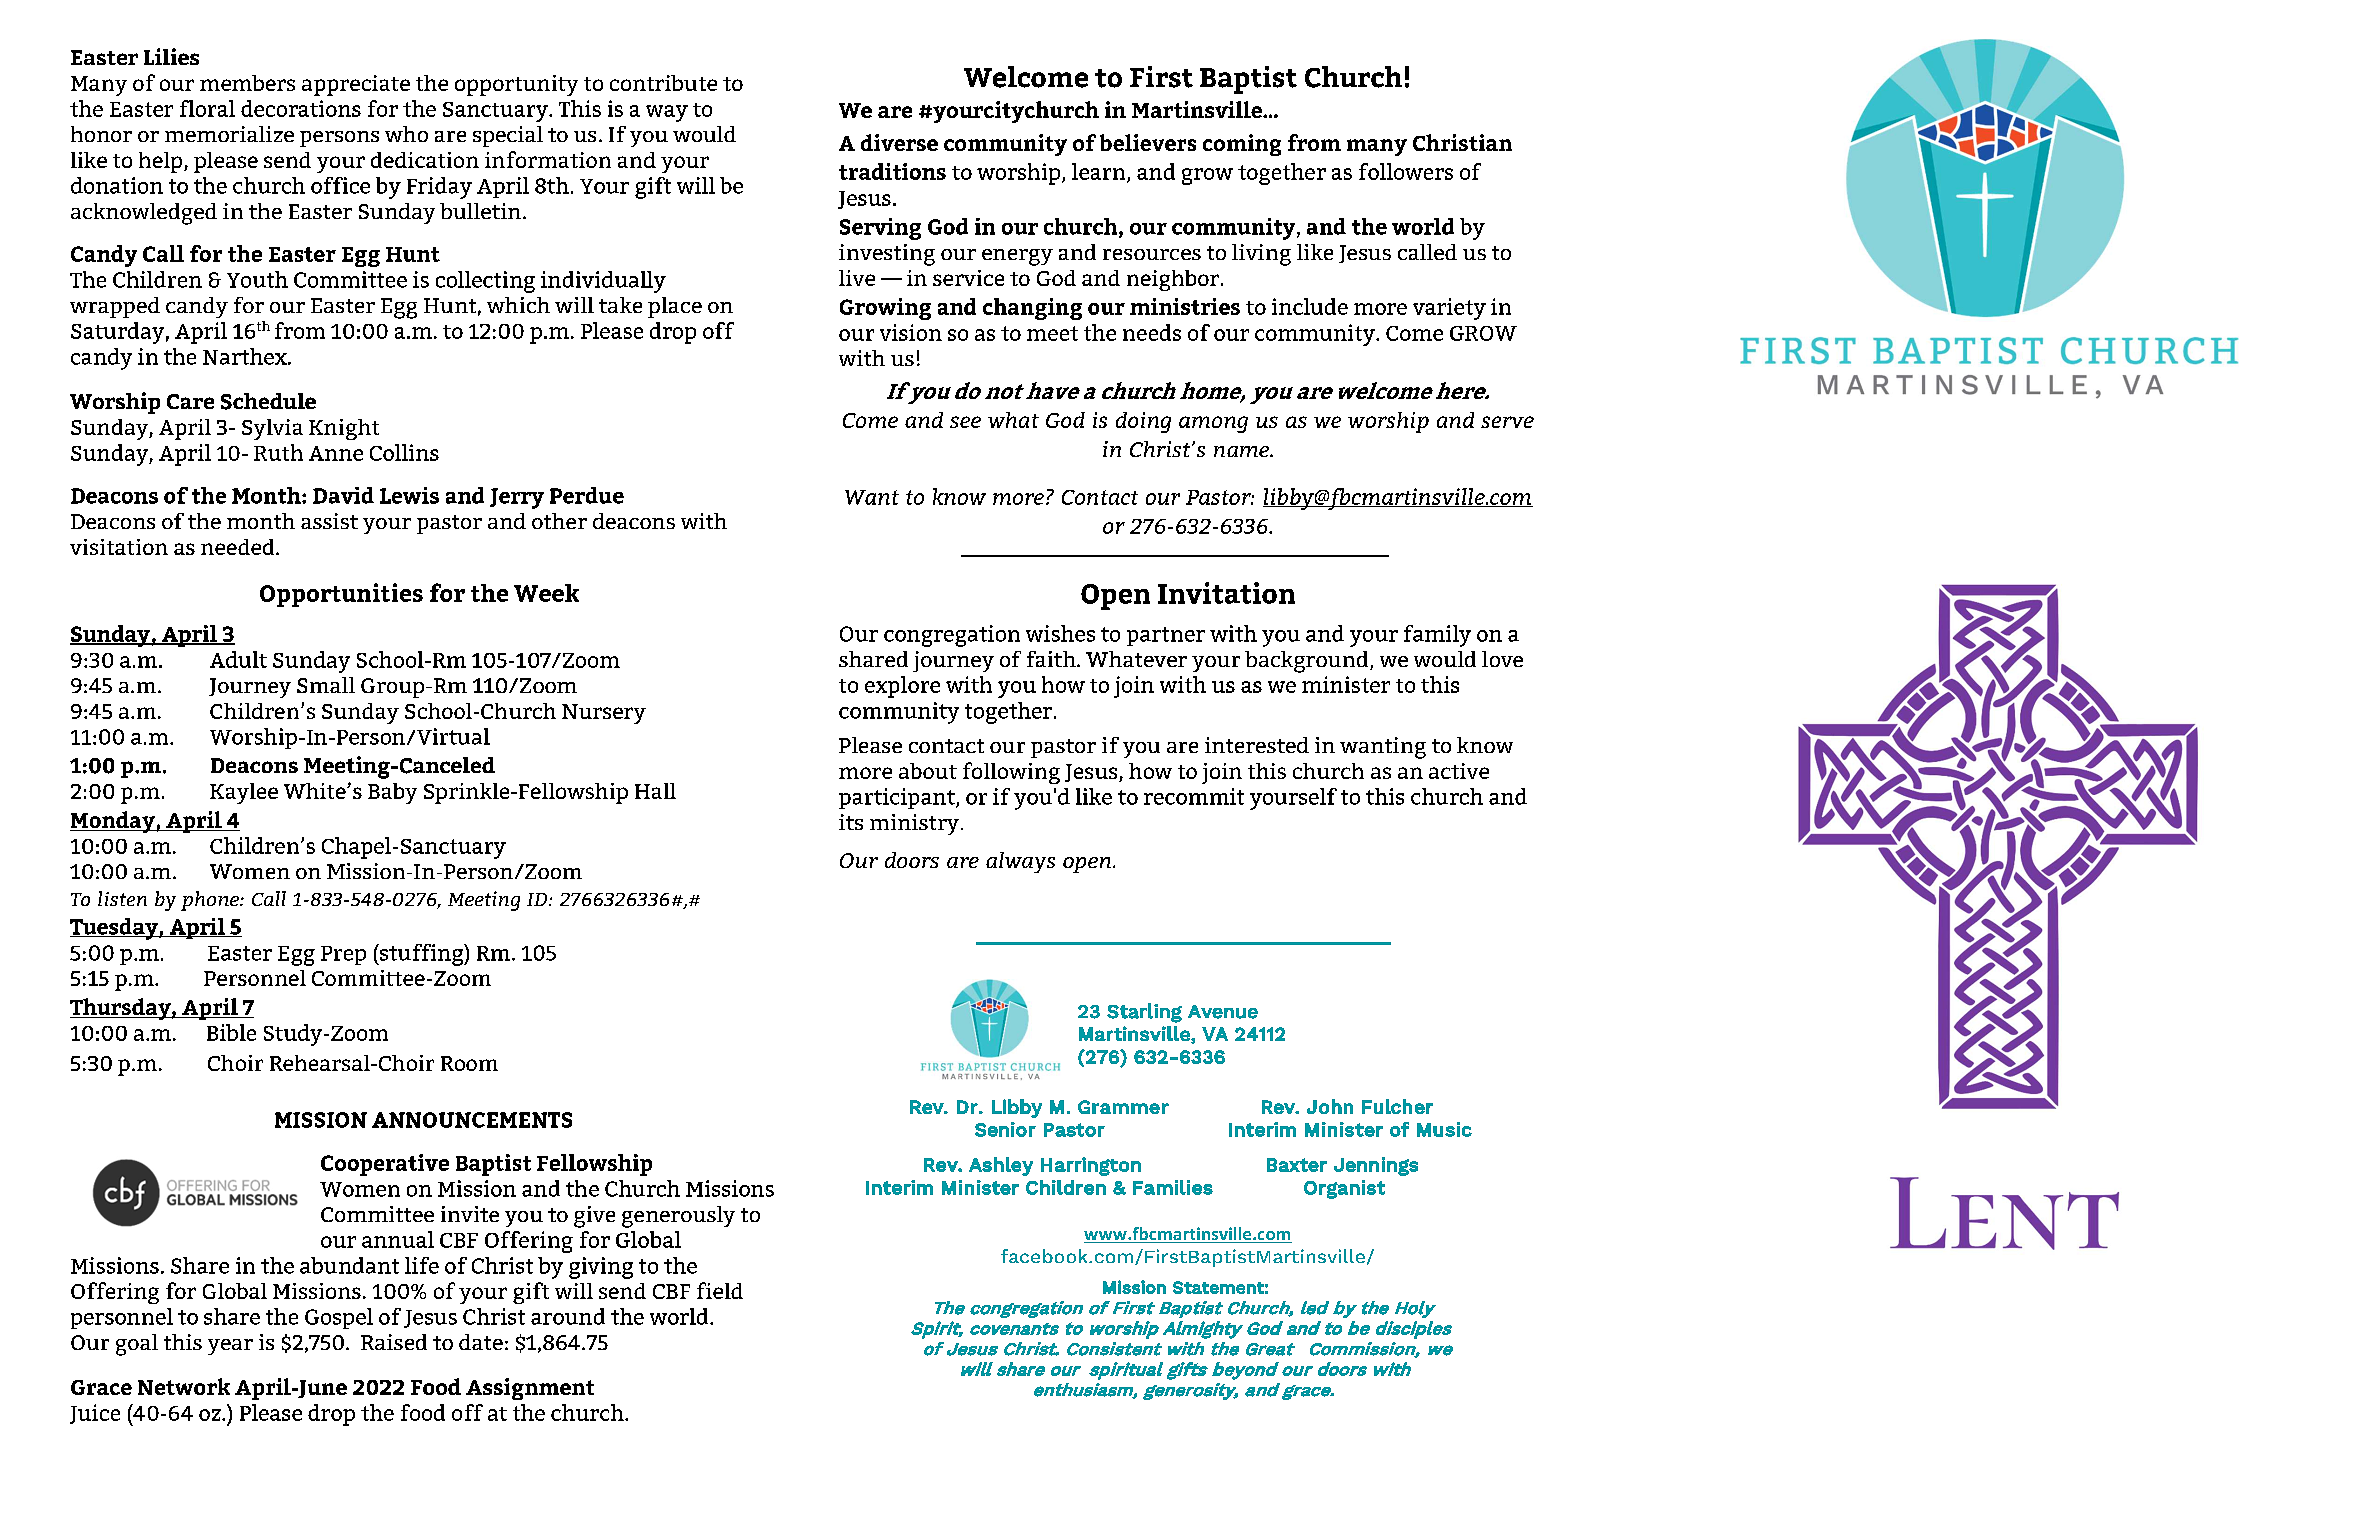  Describe the element at coordinates (239, 547) in the screenshot. I see `needed` at that location.
